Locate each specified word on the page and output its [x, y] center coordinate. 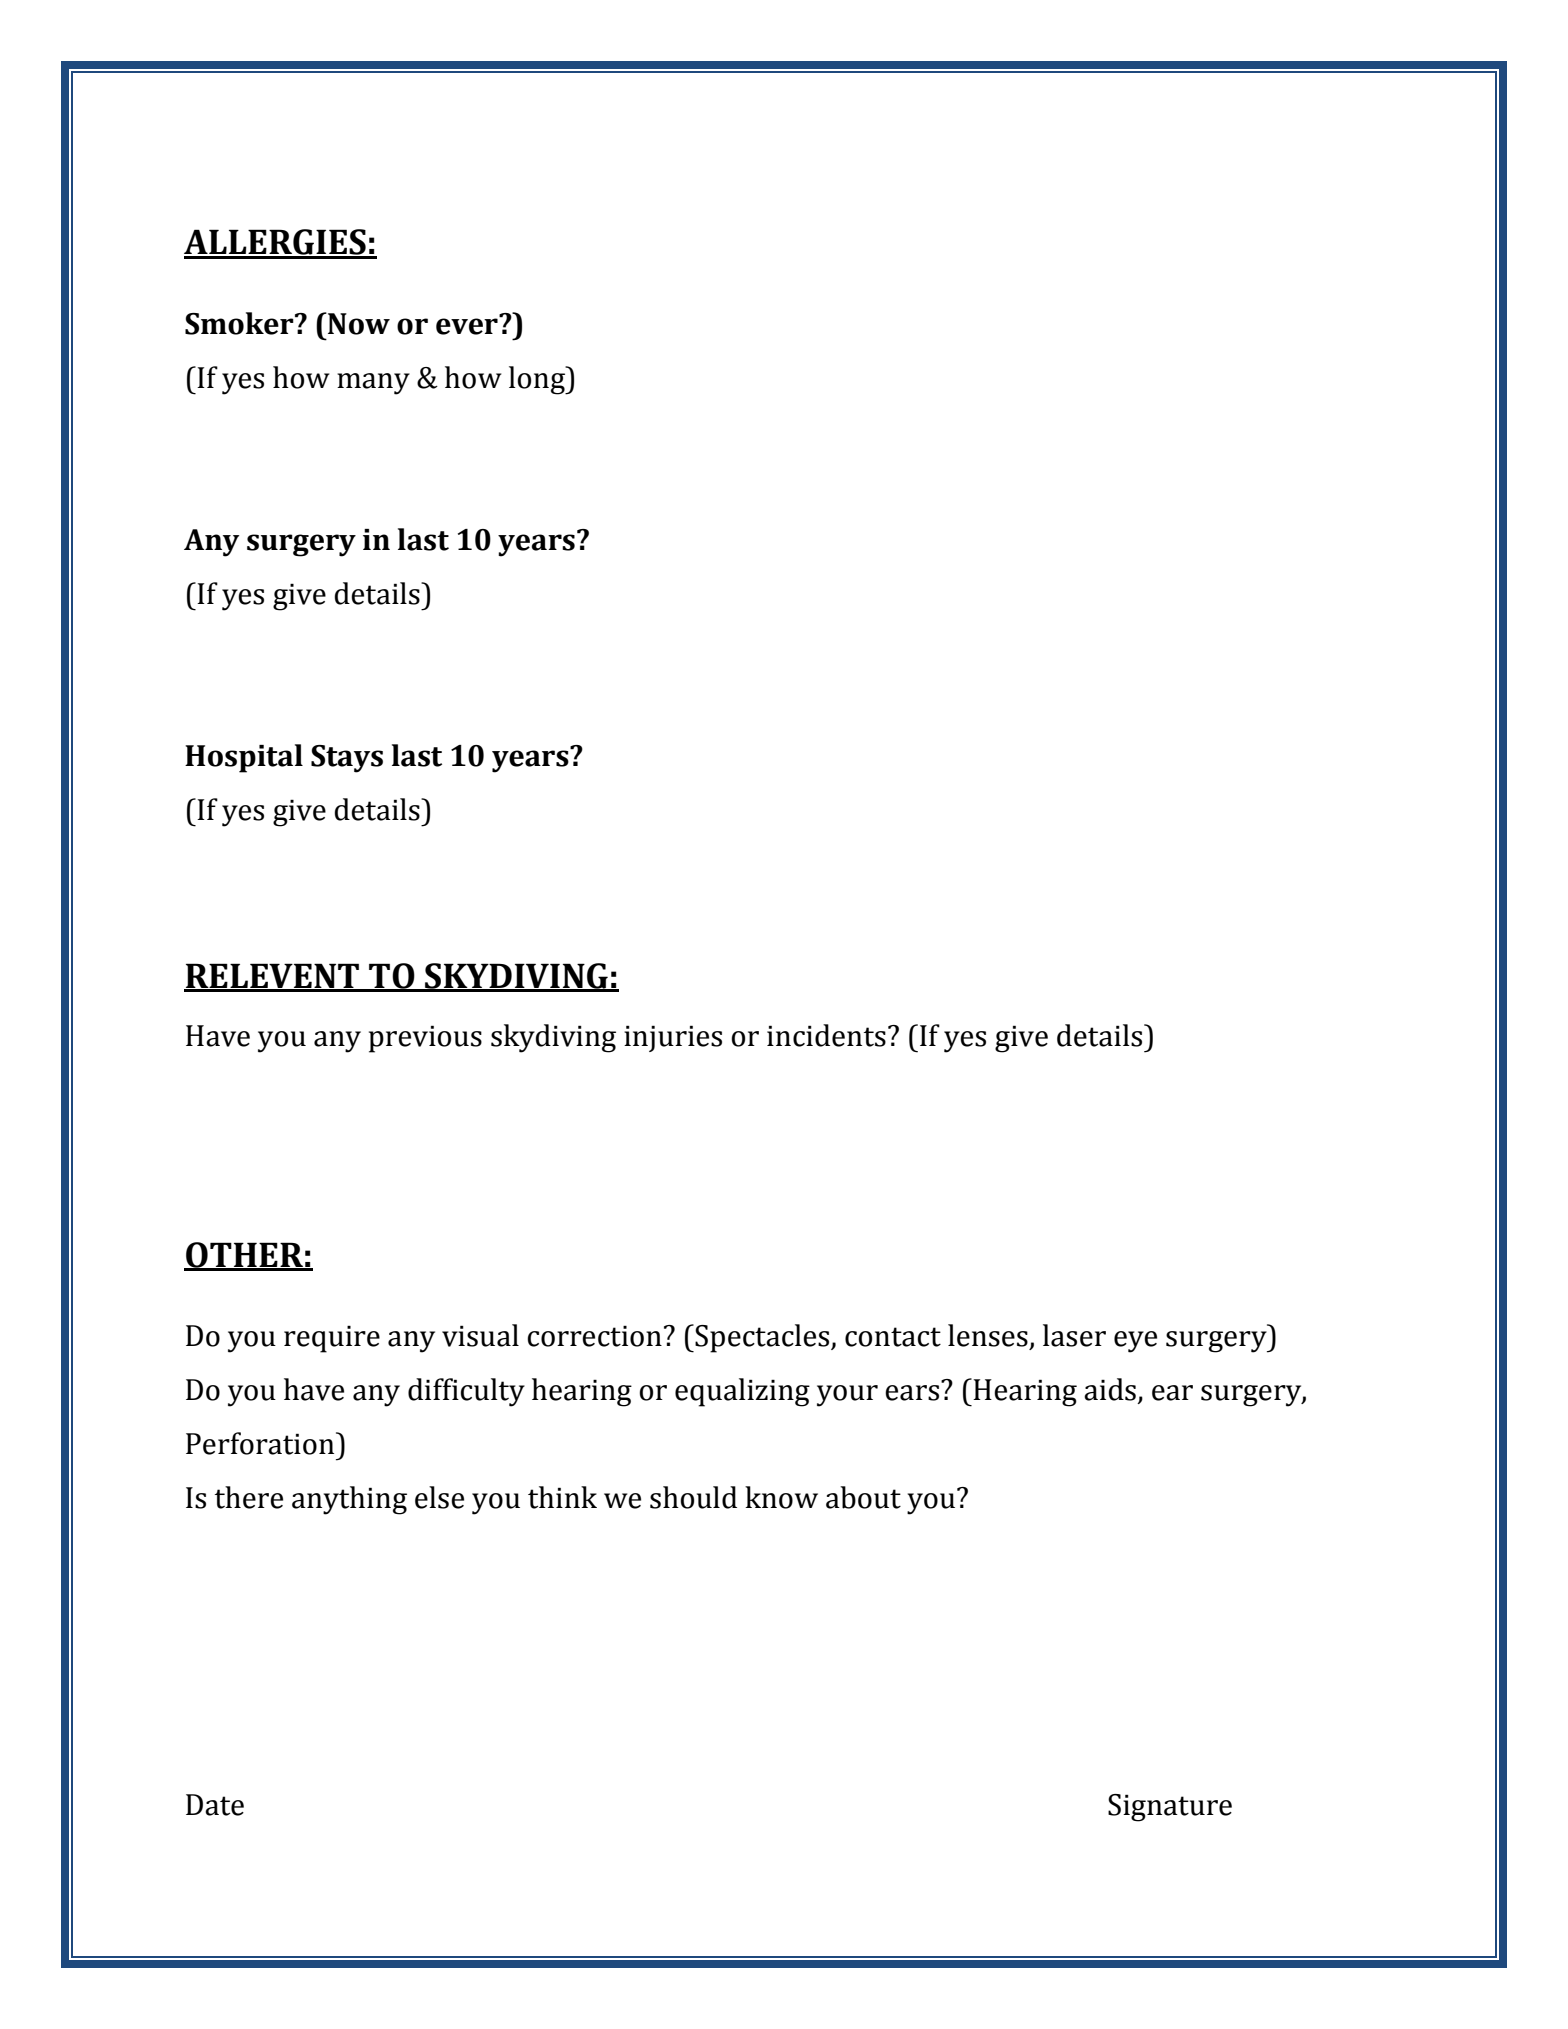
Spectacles [762, 1338]
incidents [826, 1035]
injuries [673, 1038]
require [332, 1339]
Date [215, 1805]
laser [1074, 1335]
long [538, 380]
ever [468, 325]
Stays [347, 759]
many [373, 384]
